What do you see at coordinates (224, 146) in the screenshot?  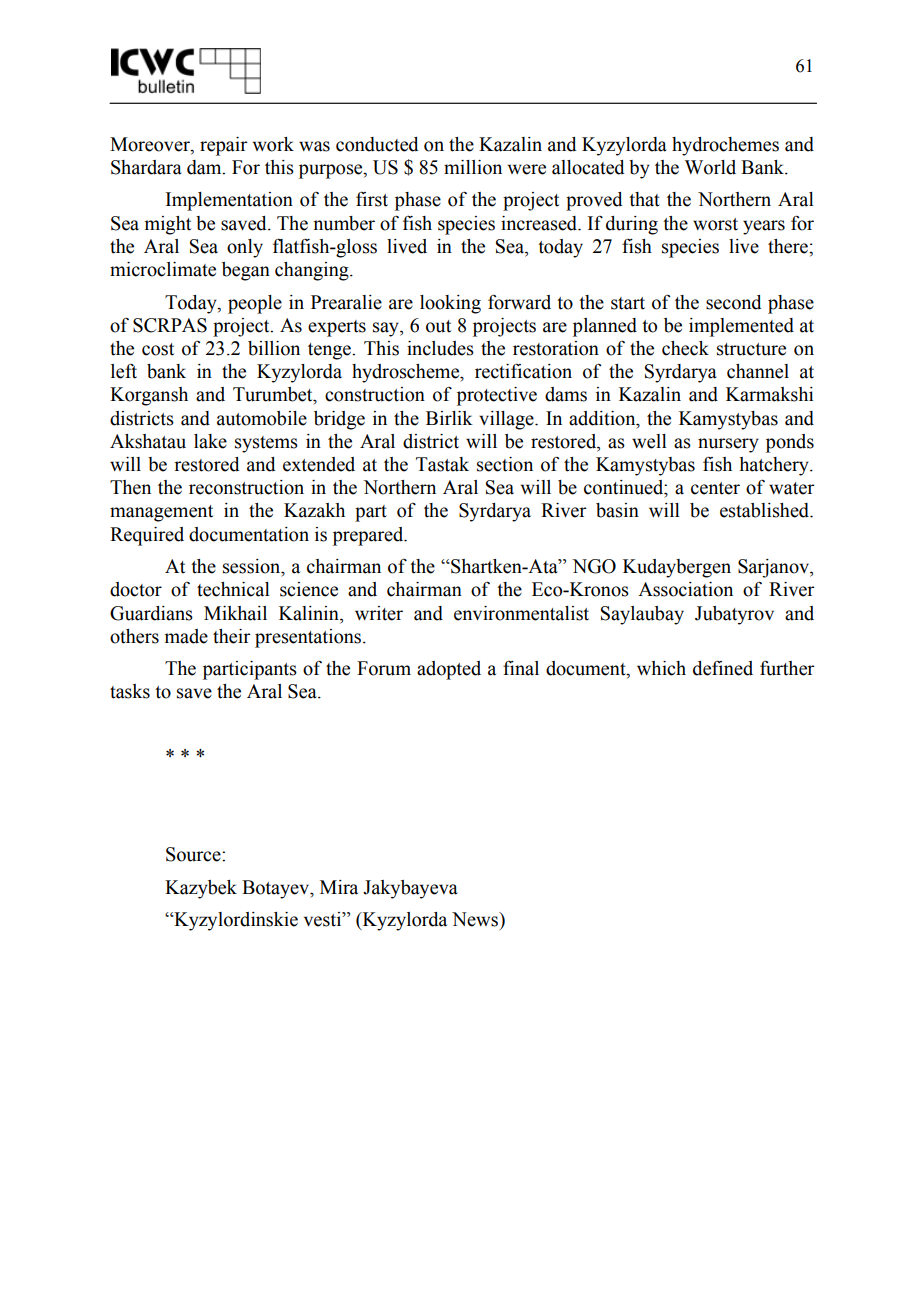 I see `repair` at bounding box center [224, 146].
